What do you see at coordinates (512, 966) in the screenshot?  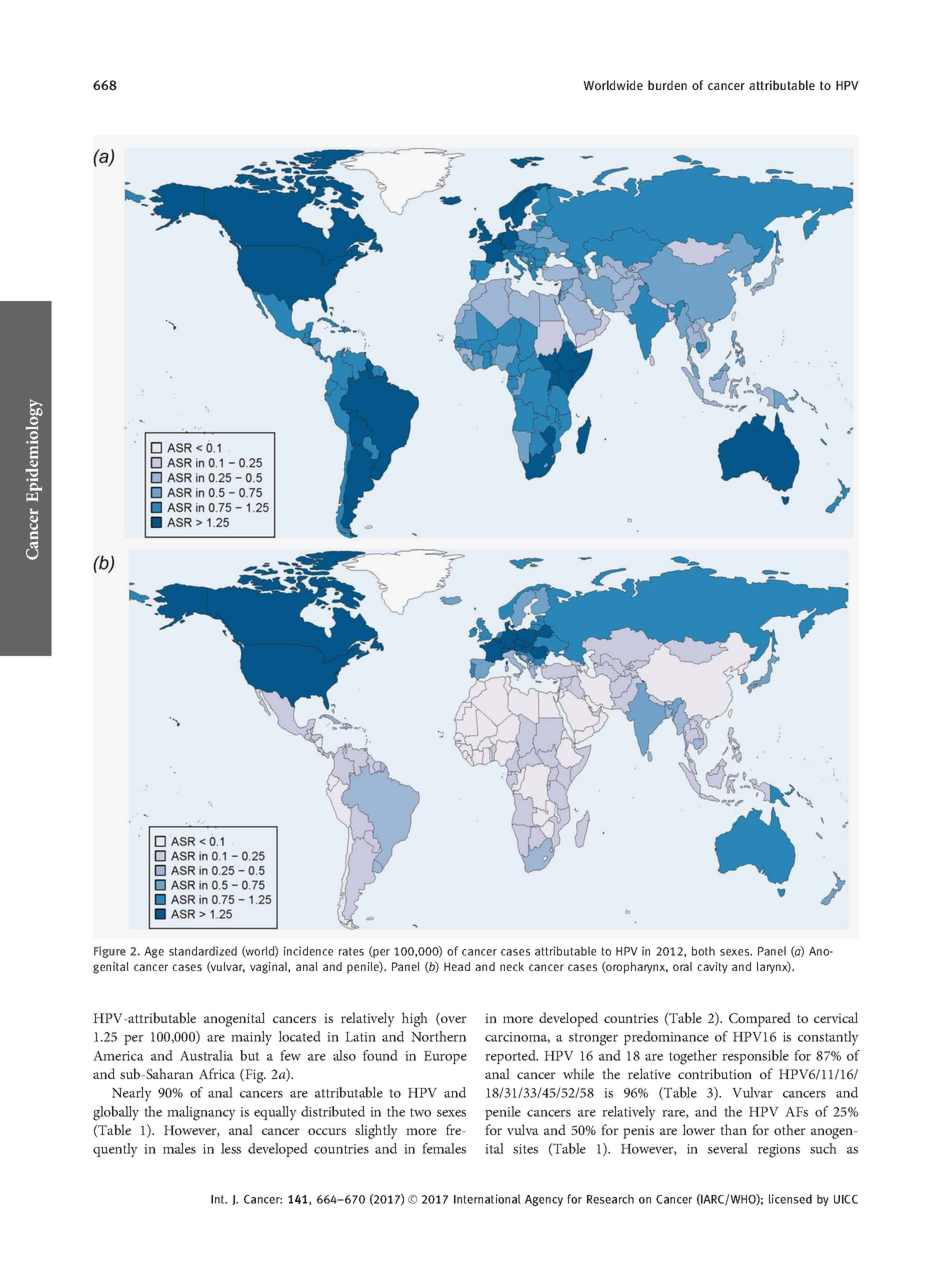 I see `neck` at bounding box center [512, 966].
